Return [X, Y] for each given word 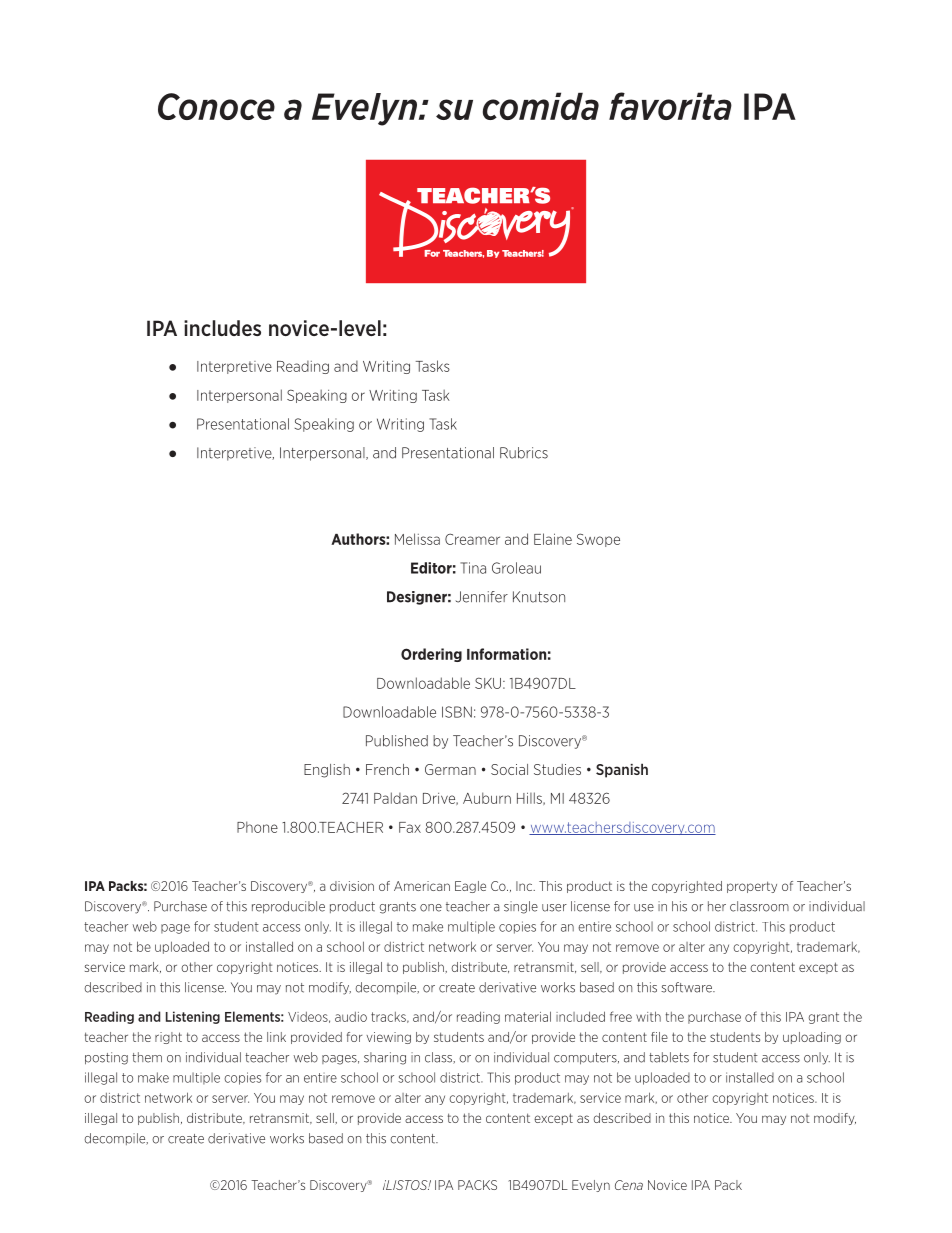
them [147, 1057]
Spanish [622, 770]
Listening [193, 1017]
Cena [629, 1185]
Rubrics [524, 453]
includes [222, 328]
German [450, 769]
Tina [473, 568]
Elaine [553, 539]
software [687, 987]
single [521, 907]
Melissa [417, 539]
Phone [257, 827]
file [659, 1037]
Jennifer [482, 597]
